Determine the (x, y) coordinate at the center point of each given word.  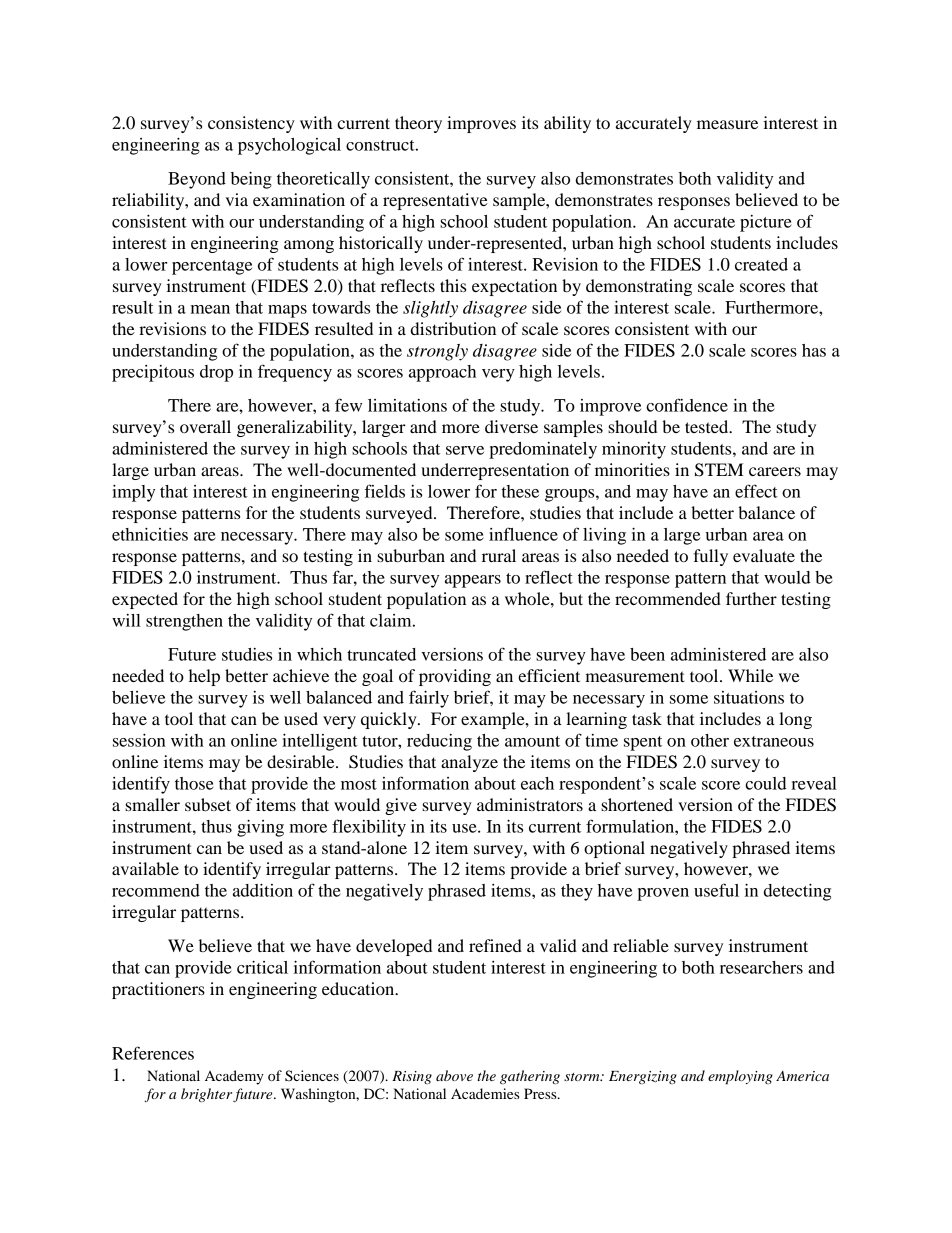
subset (208, 804)
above (454, 1075)
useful (716, 890)
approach (442, 373)
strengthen (184, 622)
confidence (687, 405)
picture (766, 223)
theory (418, 124)
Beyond (197, 180)
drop (216, 373)
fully (710, 557)
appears (473, 581)
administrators (530, 804)
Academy (234, 1077)
